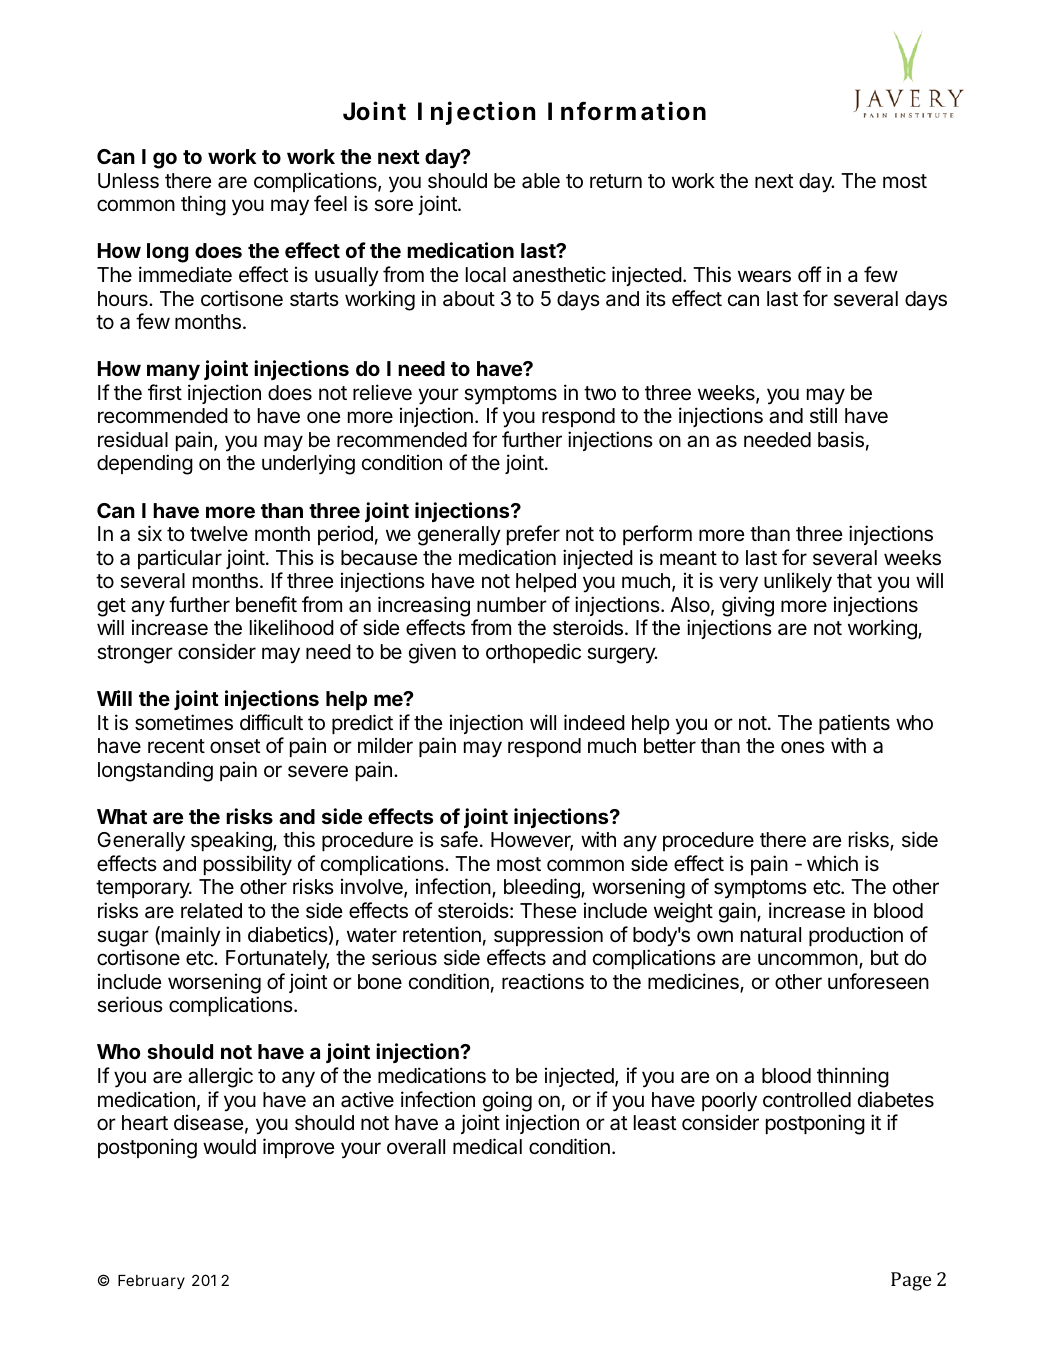 The image size is (1045, 1352). I want to click on sometimes, so click(184, 722).
